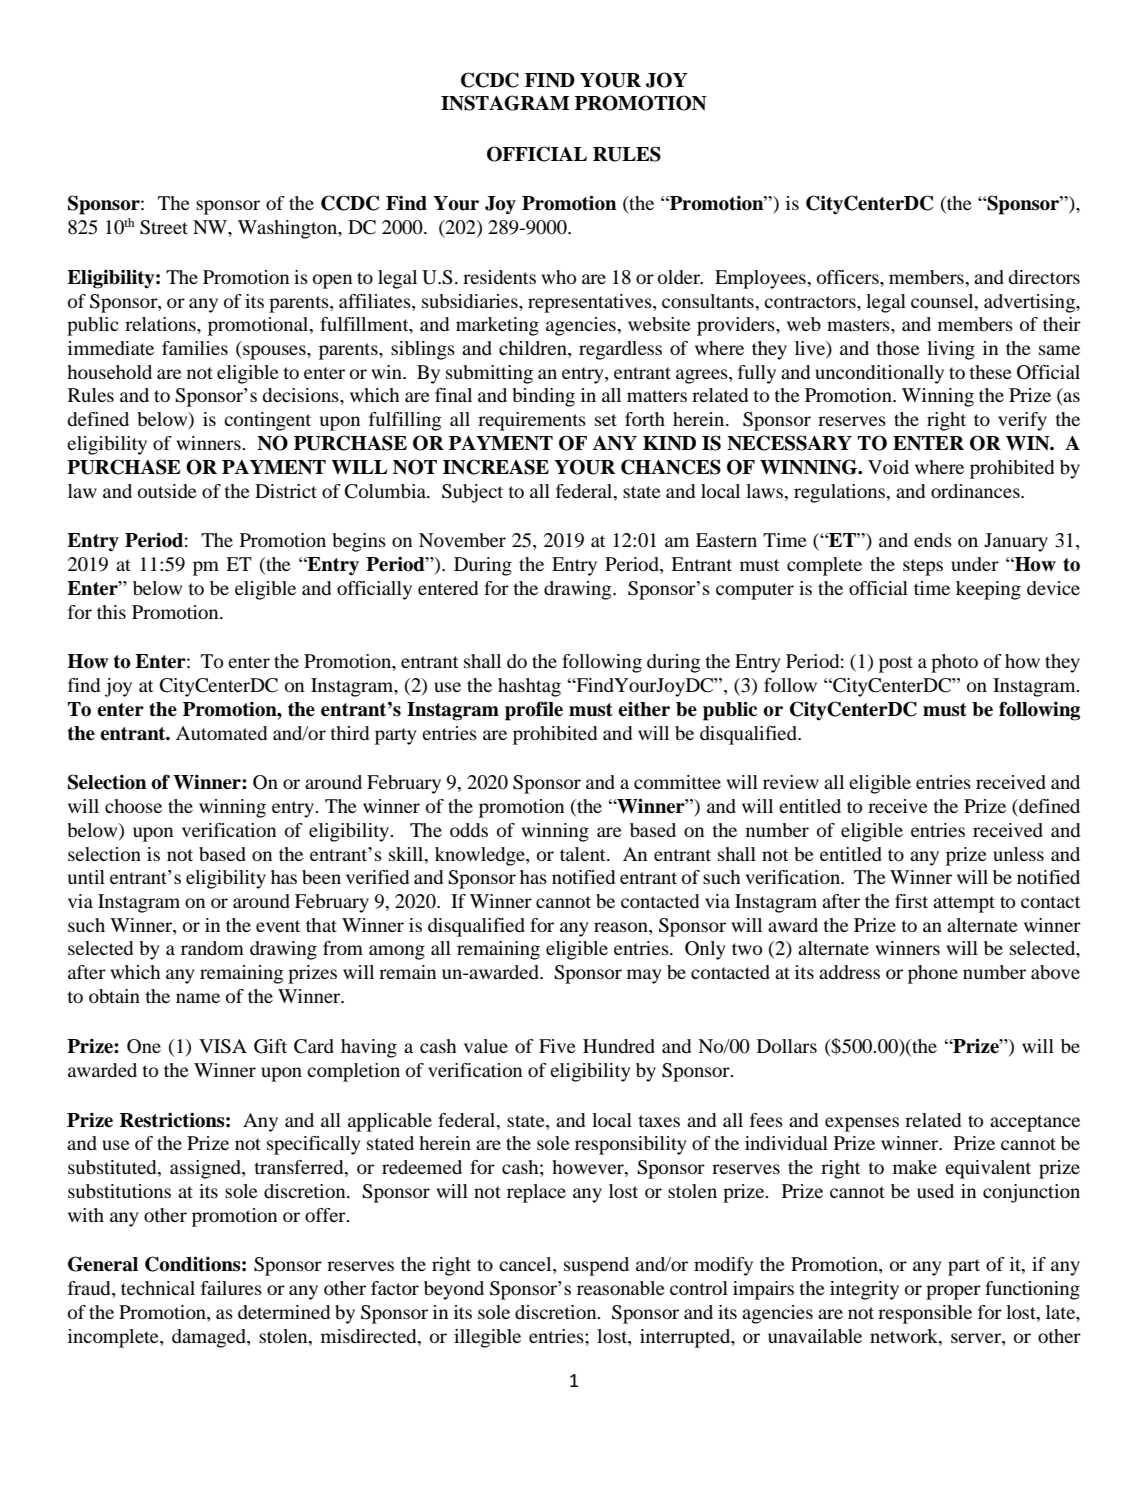 Image resolution: width=1148 pixels, height=1485 pixels. Describe the element at coordinates (943, 301) in the screenshot. I see `counsel` at that location.
